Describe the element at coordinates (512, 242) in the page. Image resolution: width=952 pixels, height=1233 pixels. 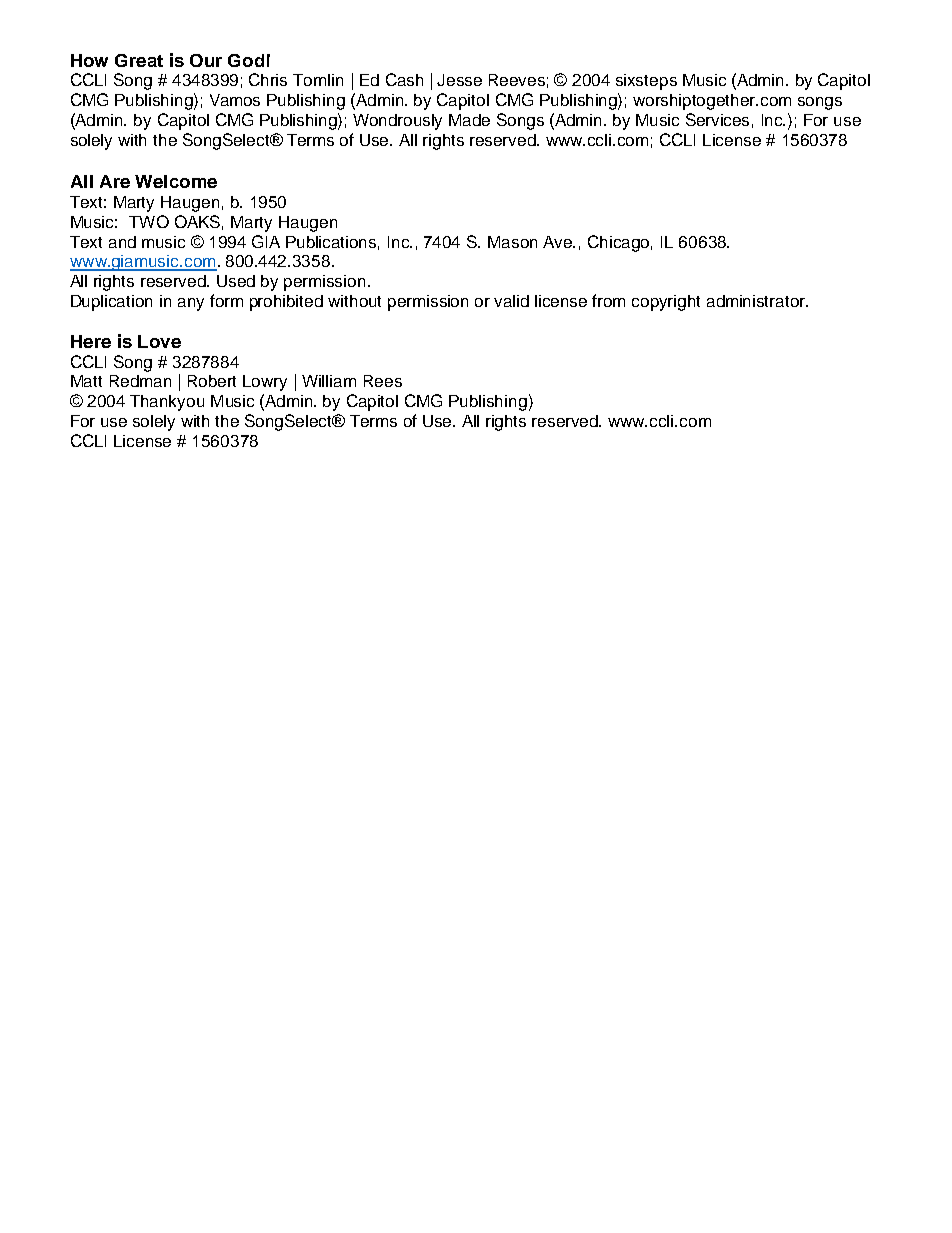
I see `Mason` at that location.
